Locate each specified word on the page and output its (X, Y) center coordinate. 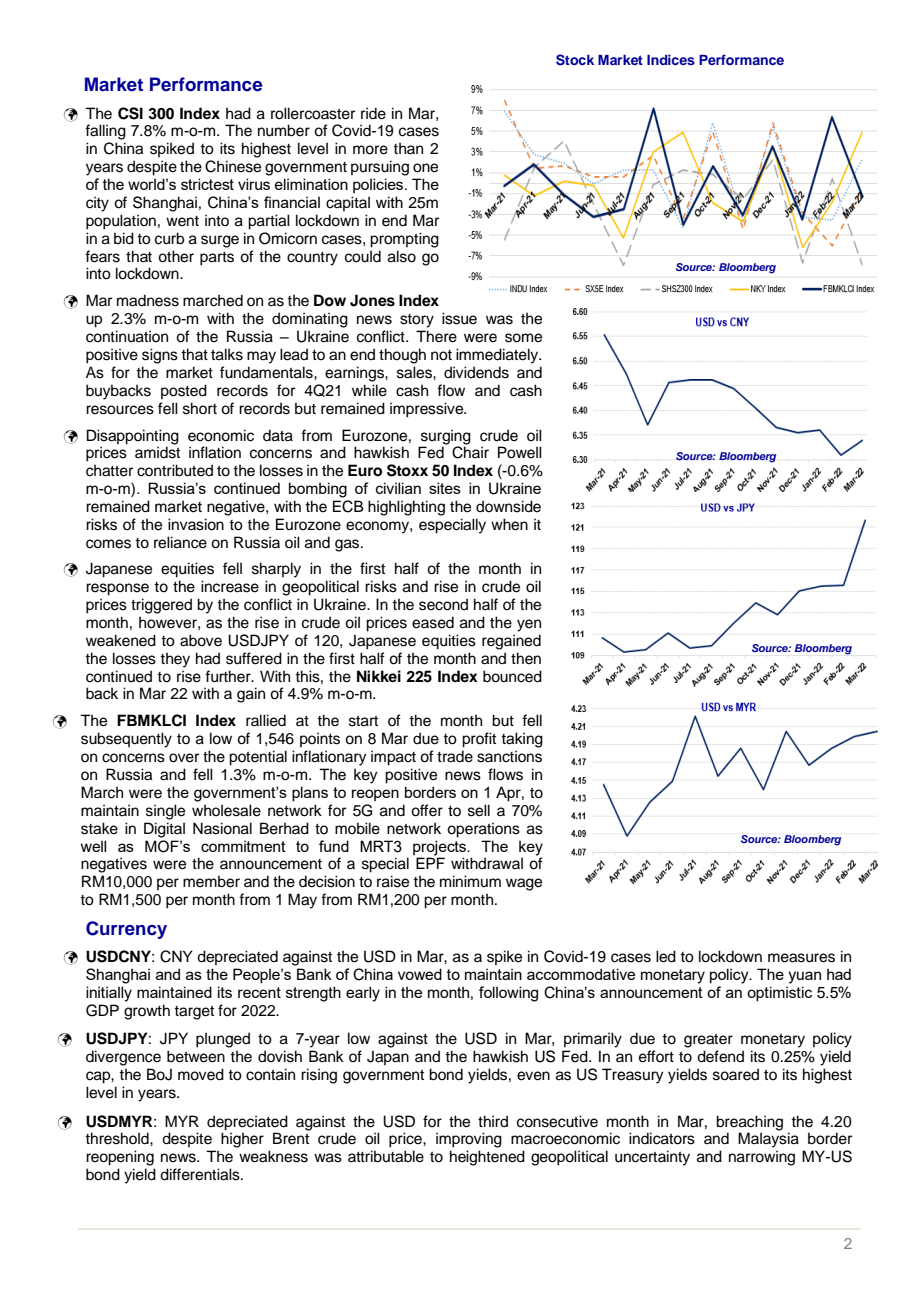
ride (373, 113)
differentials (201, 1174)
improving (469, 1140)
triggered (161, 606)
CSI (130, 113)
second (443, 604)
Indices (671, 59)
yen (529, 625)
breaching (749, 1124)
